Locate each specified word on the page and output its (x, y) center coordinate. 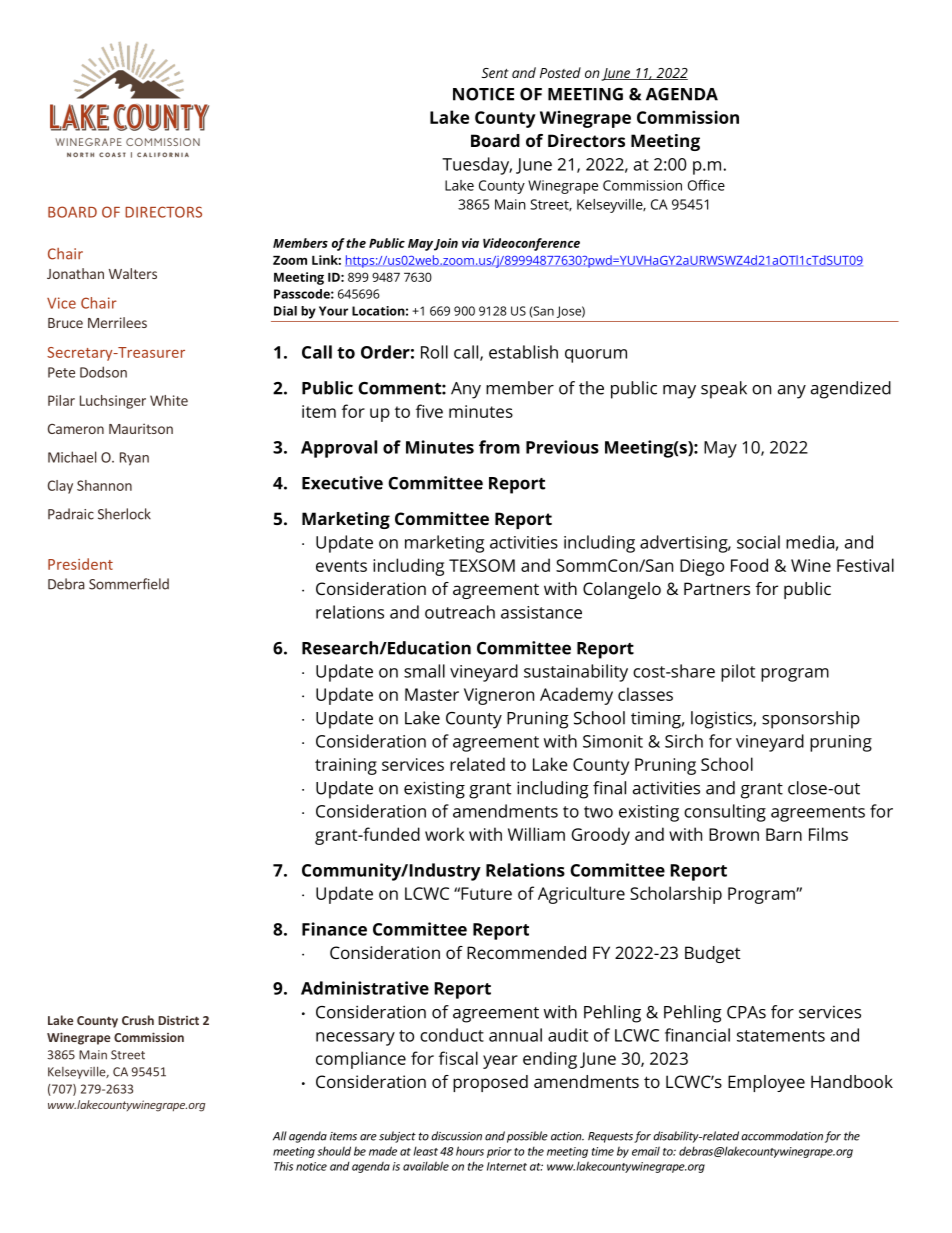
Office (706, 185)
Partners (717, 588)
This (283, 1166)
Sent (495, 73)
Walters (133, 273)
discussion (456, 1136)
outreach (460, 612)
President (80, 564)
